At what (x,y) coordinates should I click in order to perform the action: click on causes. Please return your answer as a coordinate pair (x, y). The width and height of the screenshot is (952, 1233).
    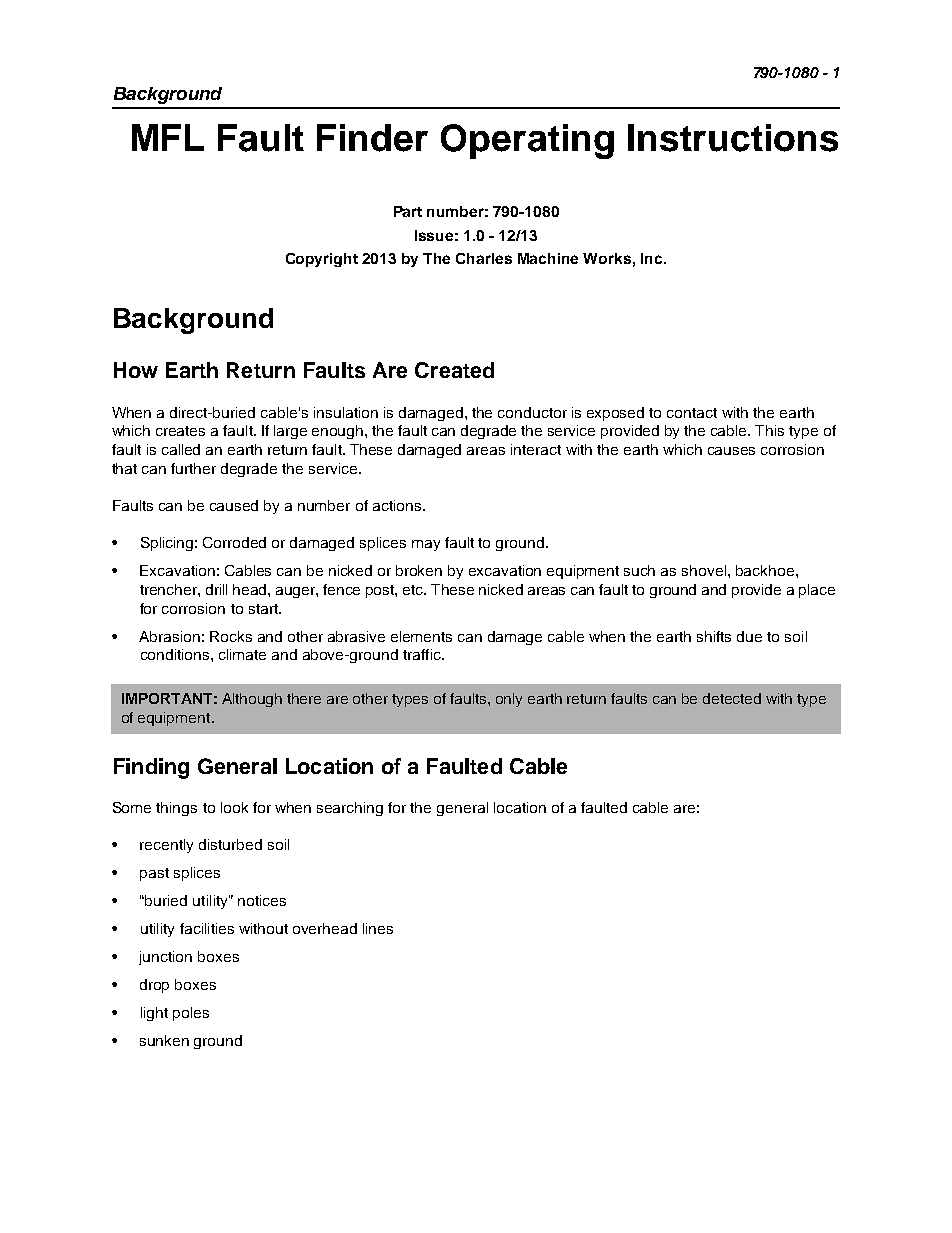
    Looking at the image, I should click on (731, 451).
